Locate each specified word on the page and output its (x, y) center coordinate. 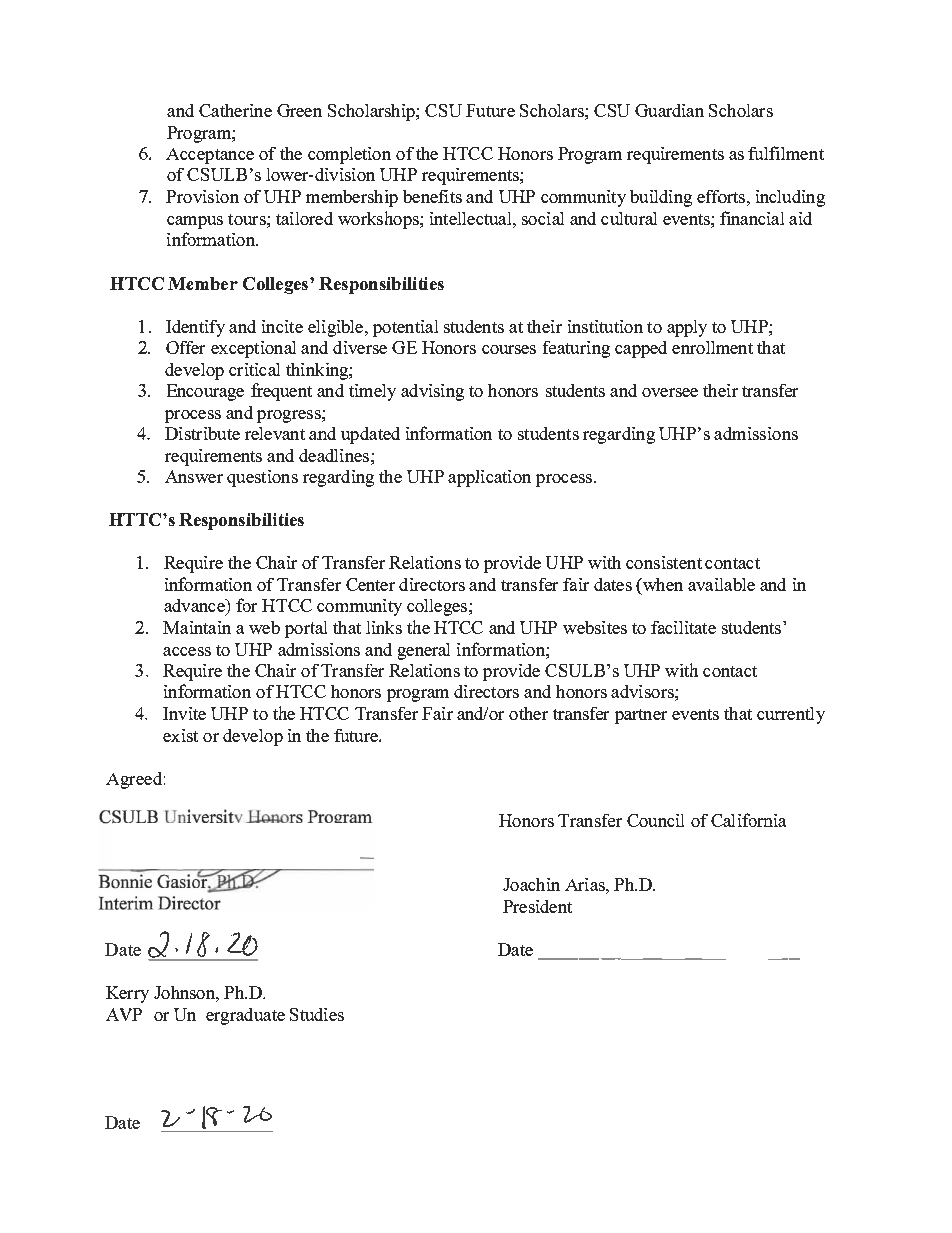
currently (791, 715)
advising (432, 392)
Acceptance (210, 156)
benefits (432, 196)
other (528, 713)
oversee (670, 392)
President (537, 906)
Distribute (202, 433)
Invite (184, 713)
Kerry (127, 994)
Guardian (669, 110)
